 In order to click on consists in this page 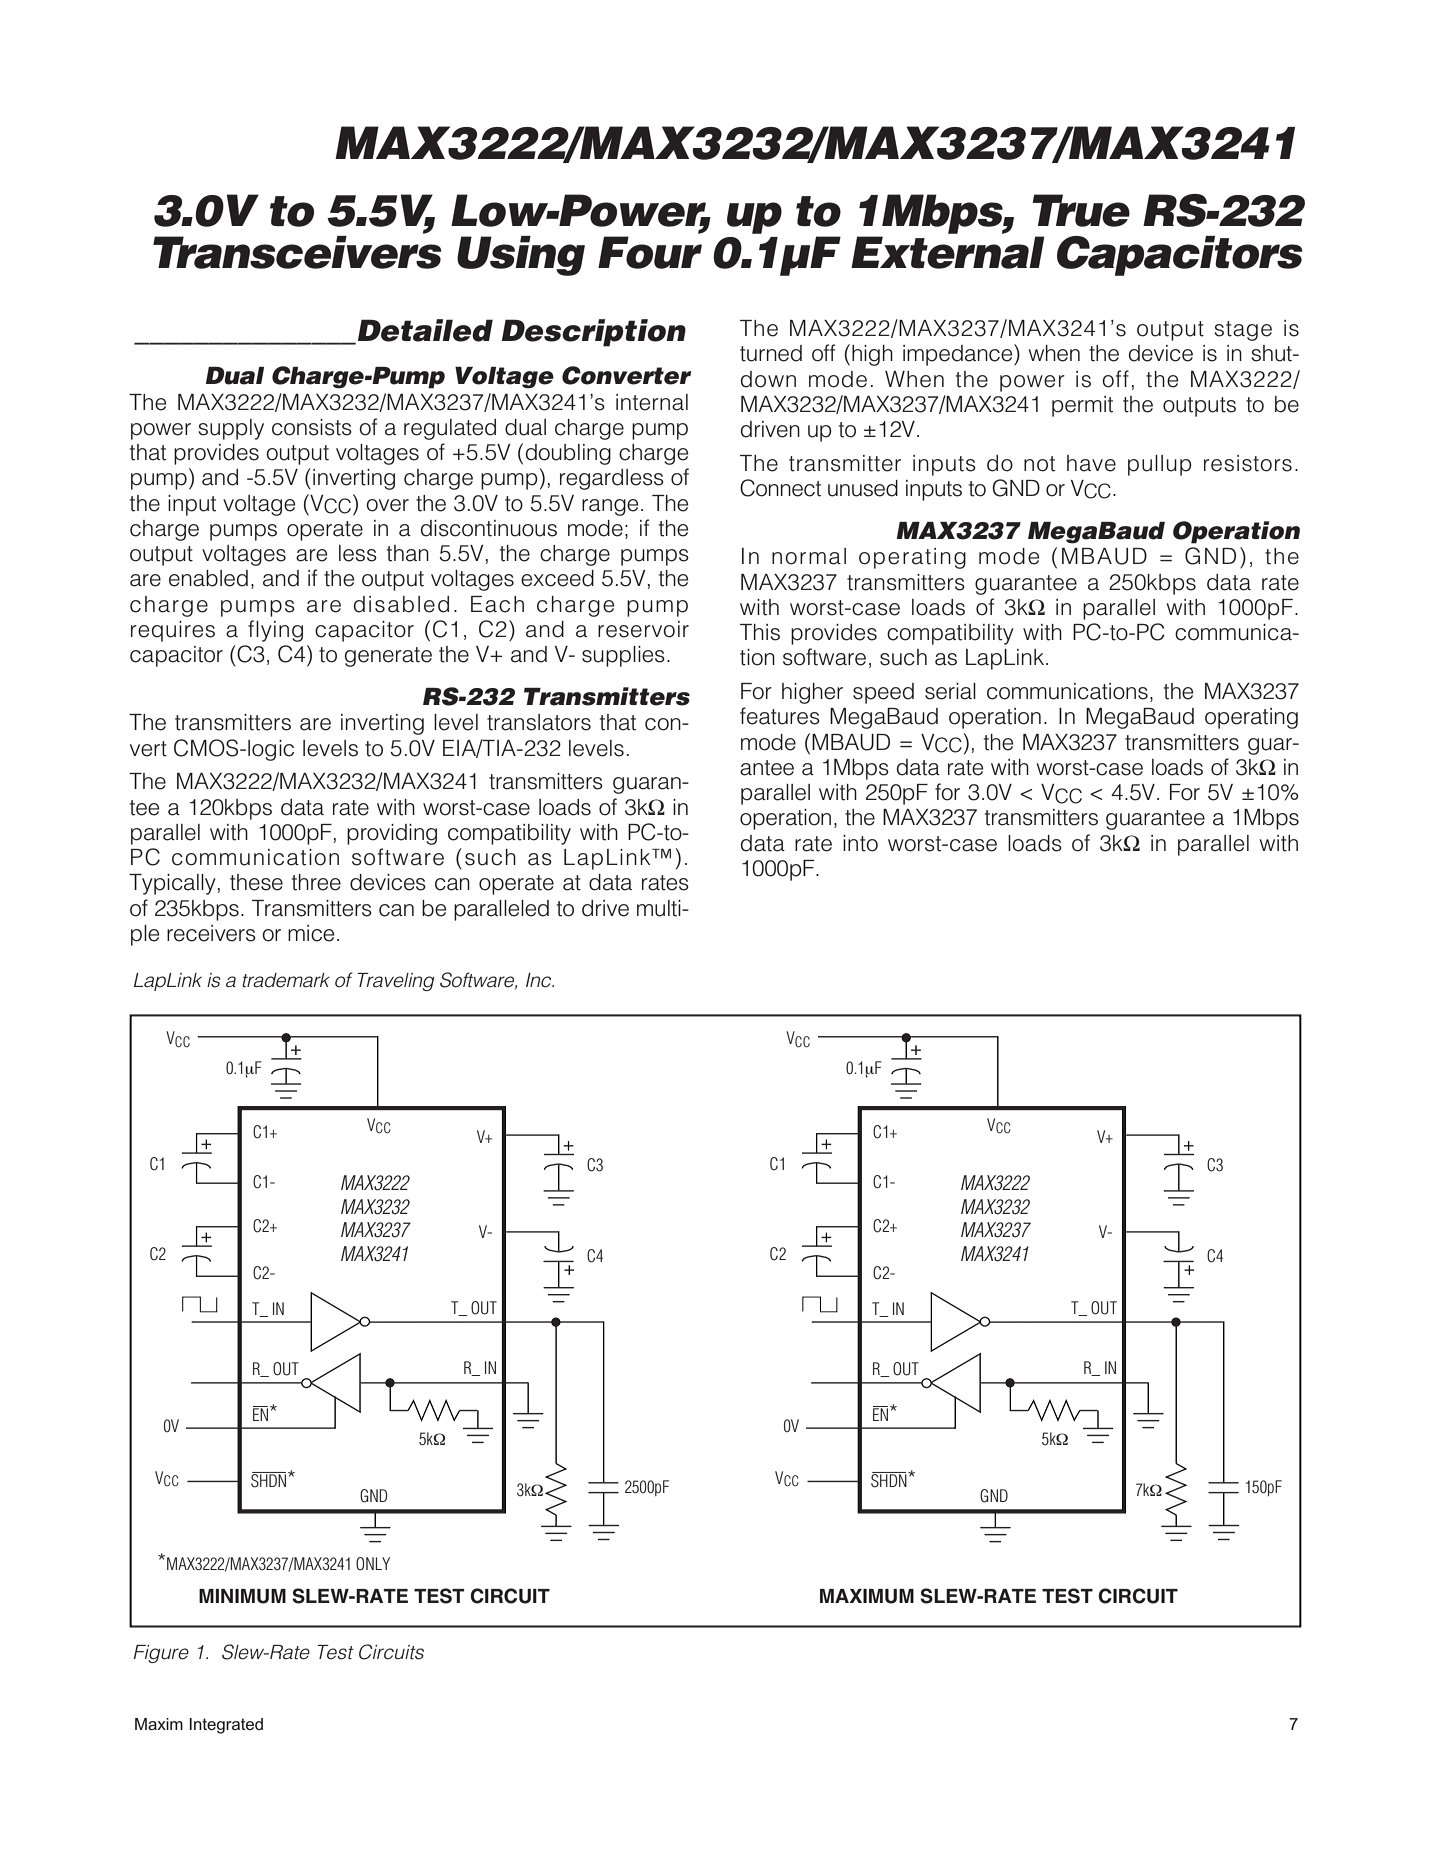, I will do `click(312, 427)`.
